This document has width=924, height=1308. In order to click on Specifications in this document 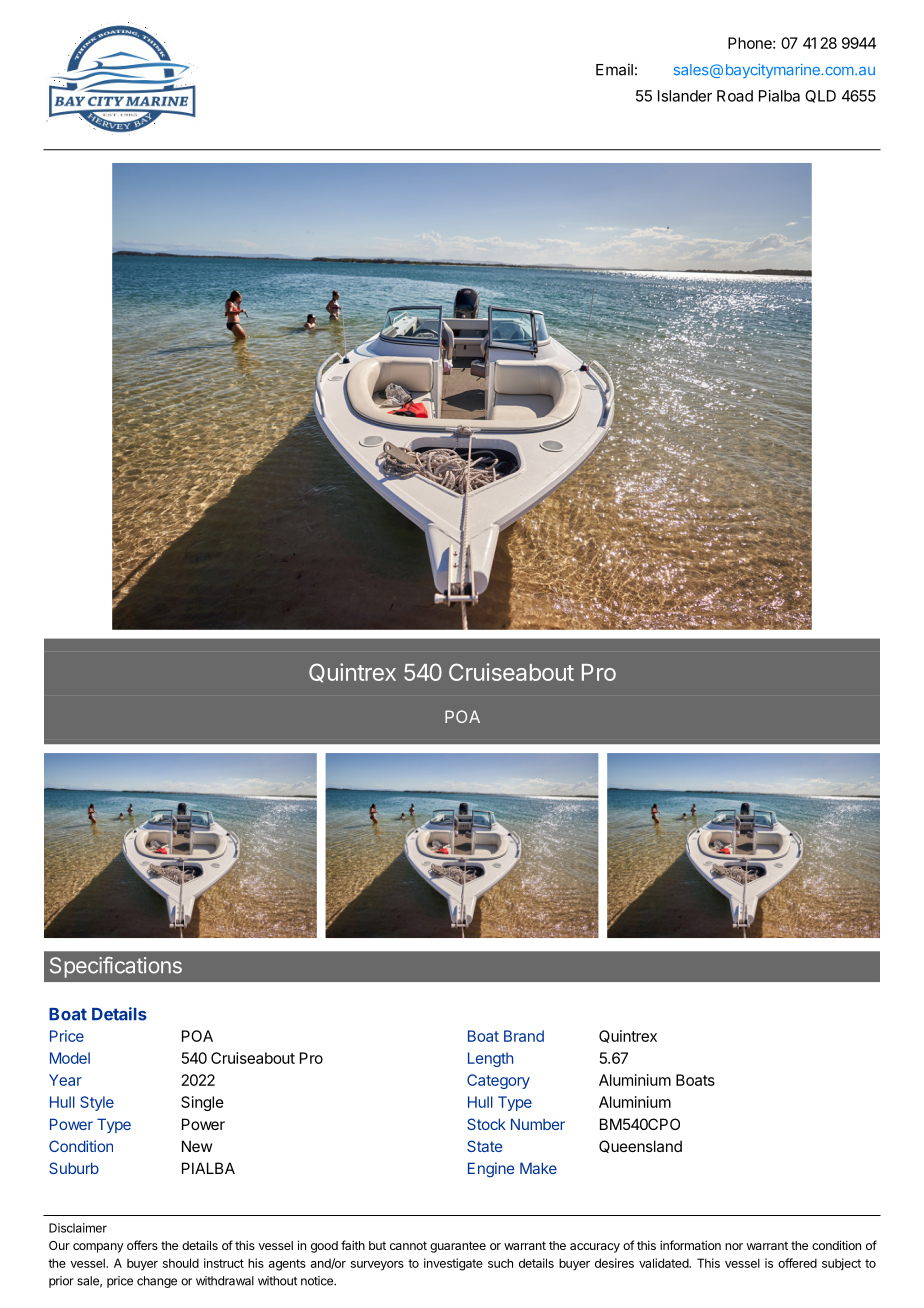, I will do `click(116, 967)`.
